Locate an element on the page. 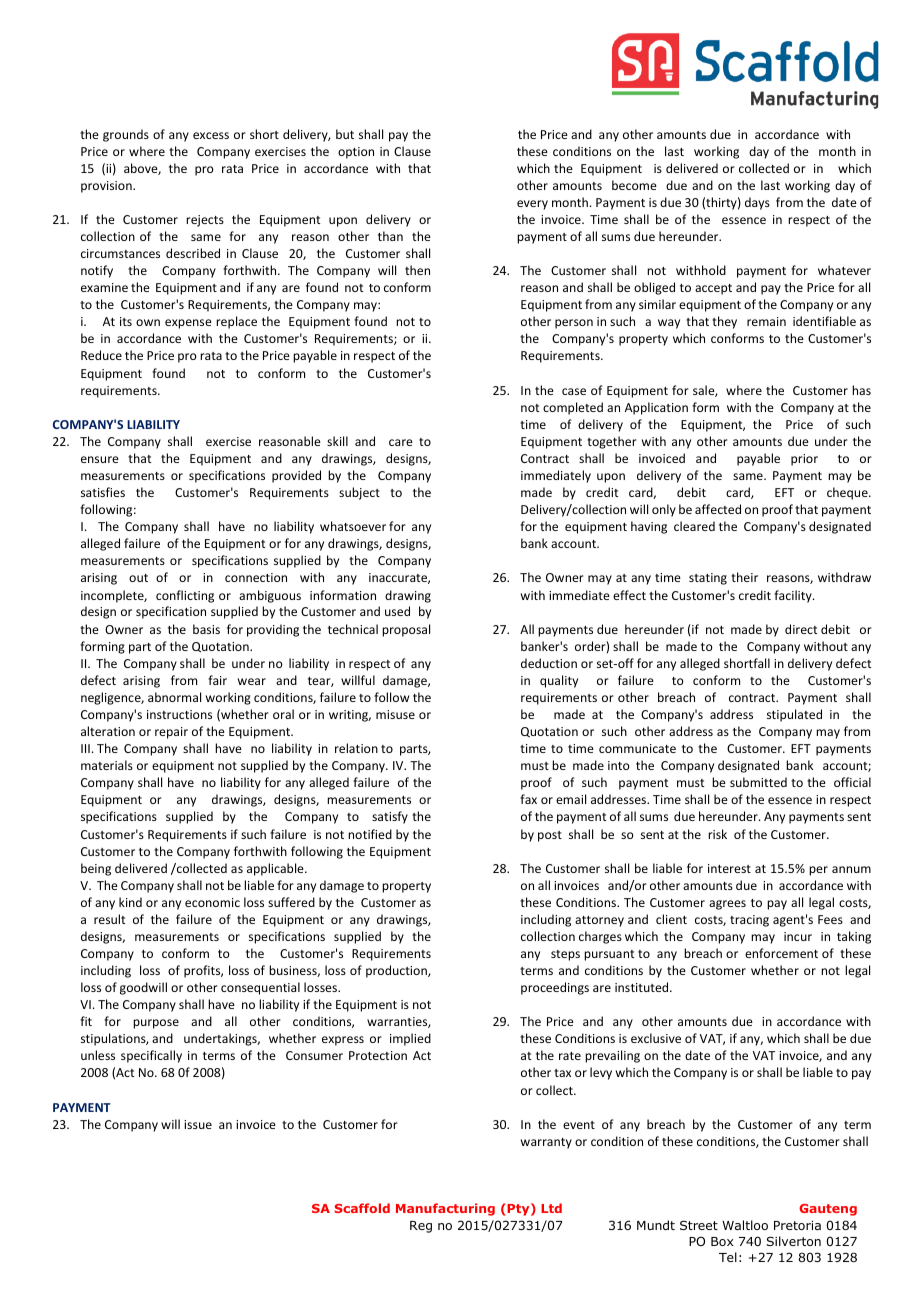 The width and height of the page is (924, 1308). Manufacturing is located at coordinates (445, 1209).
